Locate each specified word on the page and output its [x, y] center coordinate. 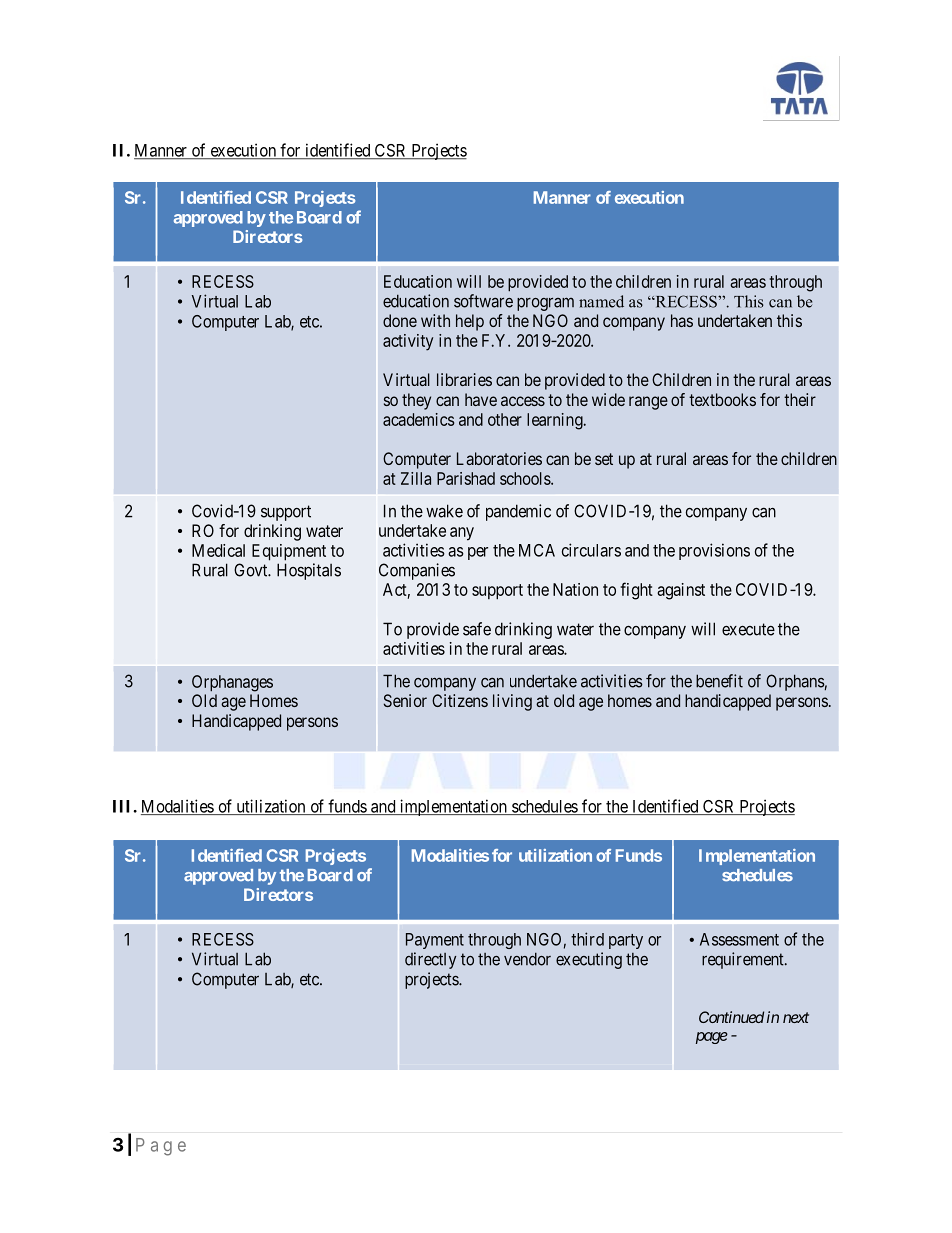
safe [477, 629]
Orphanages [232, 683]
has [682, 320]
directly [430, 960]
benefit [719, 681]
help [470, 322]
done [400, 320]
